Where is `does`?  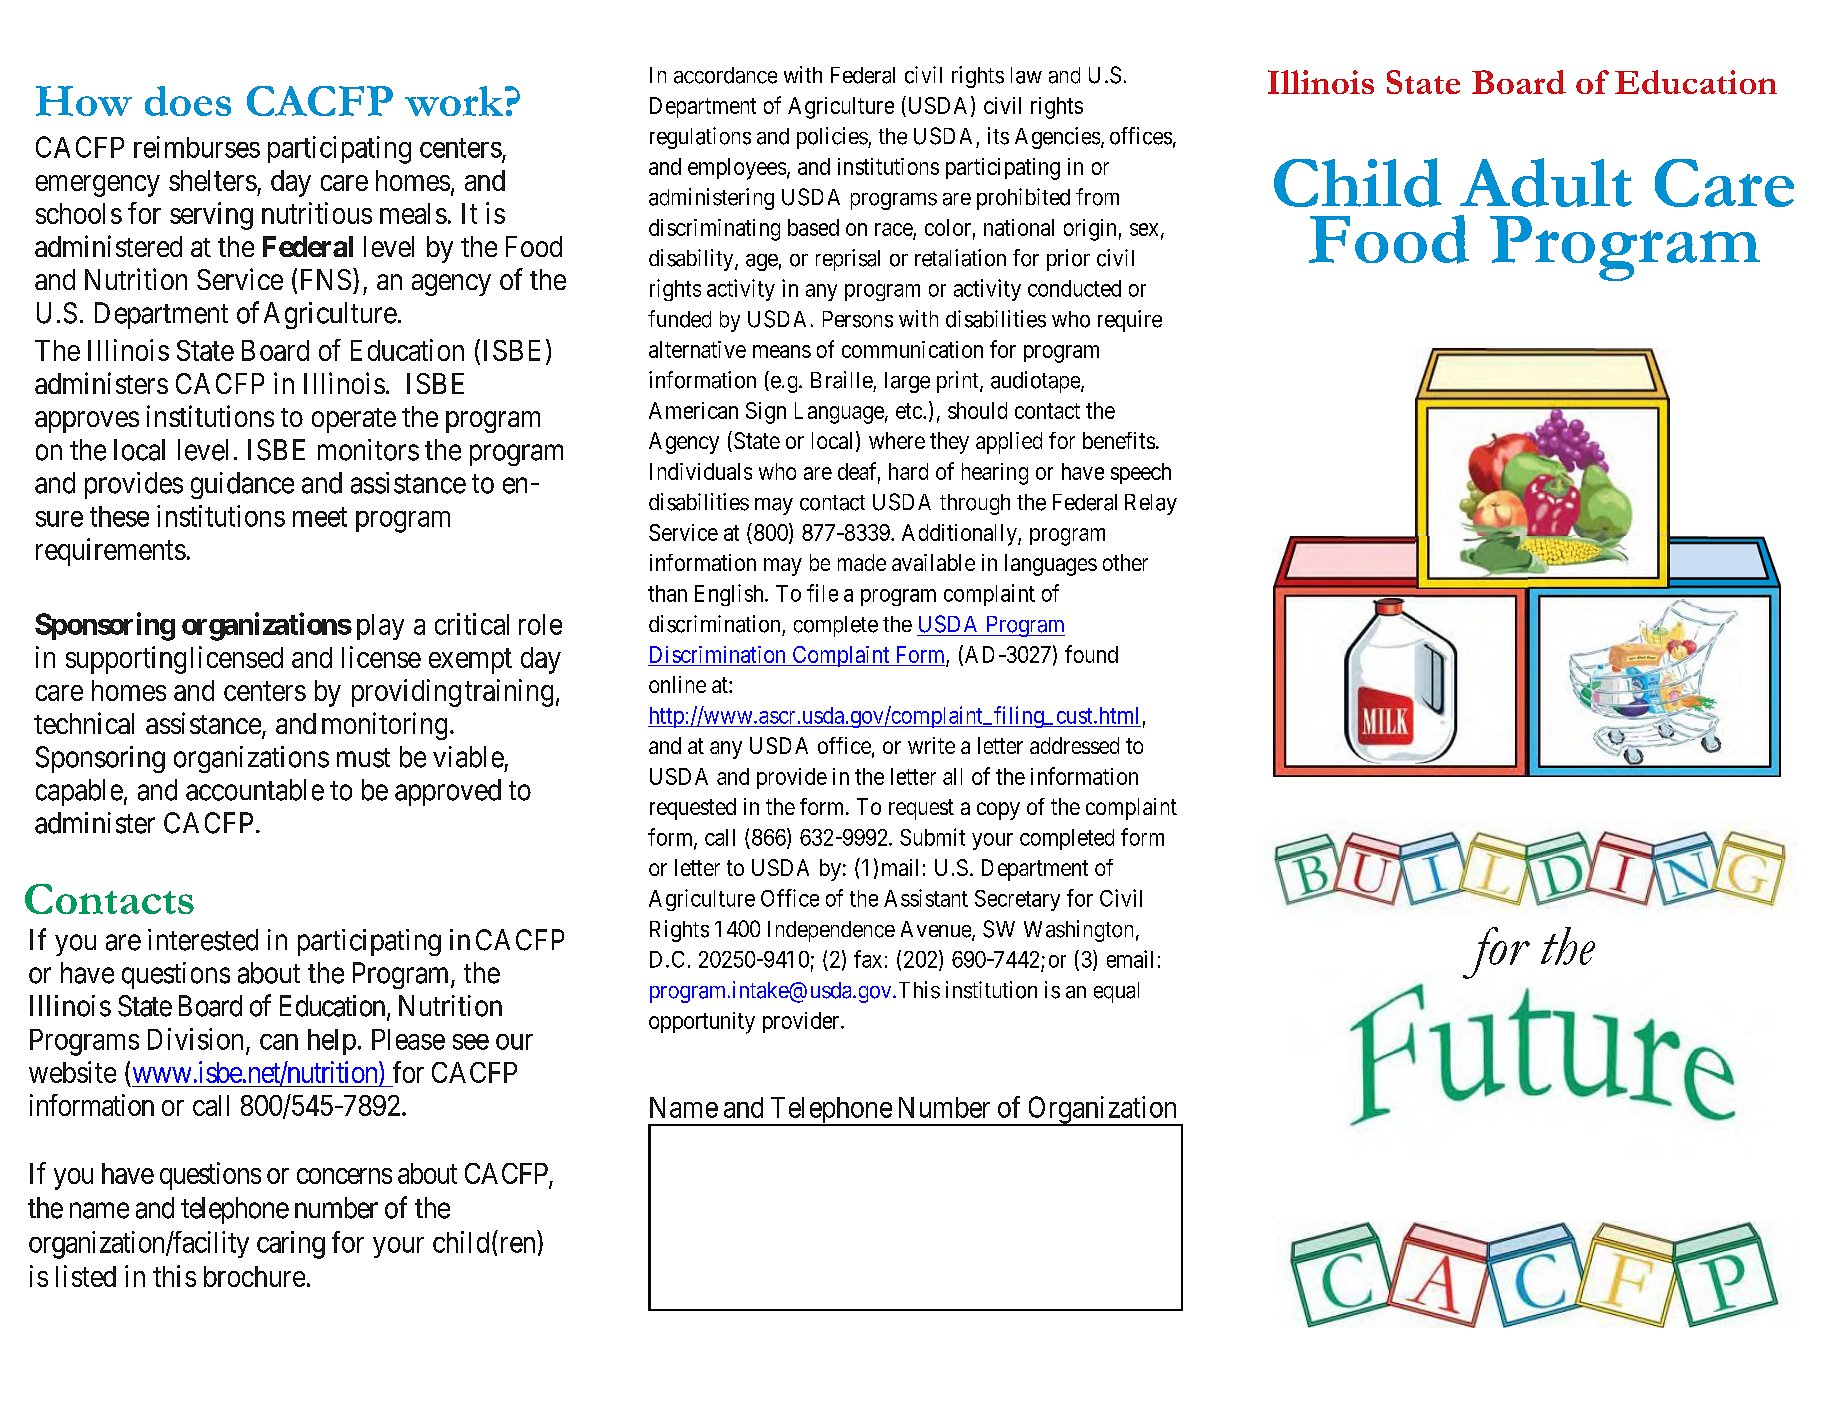
does is located at coordinates (188, 101).
